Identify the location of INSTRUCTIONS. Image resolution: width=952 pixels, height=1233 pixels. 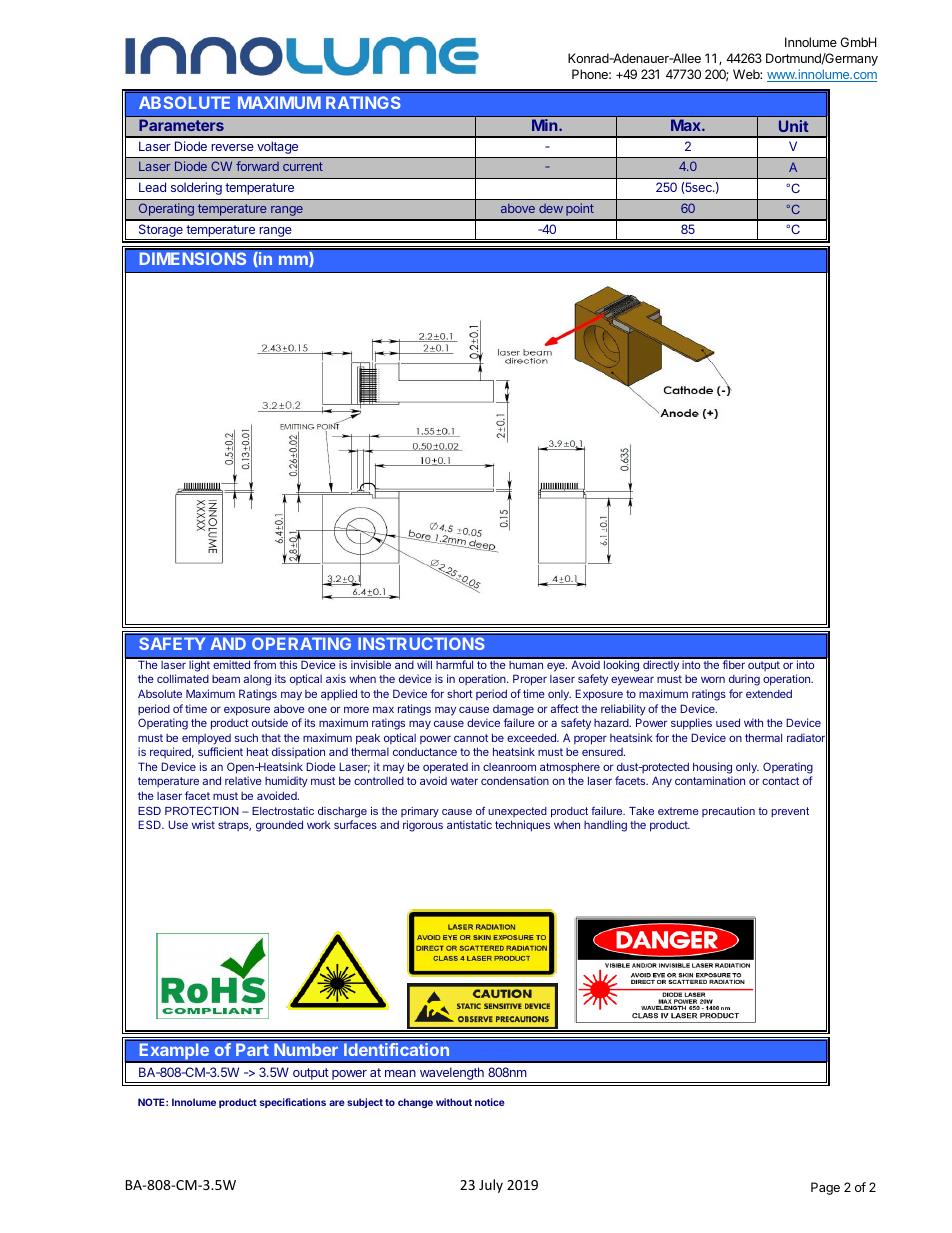
(421, 643).
